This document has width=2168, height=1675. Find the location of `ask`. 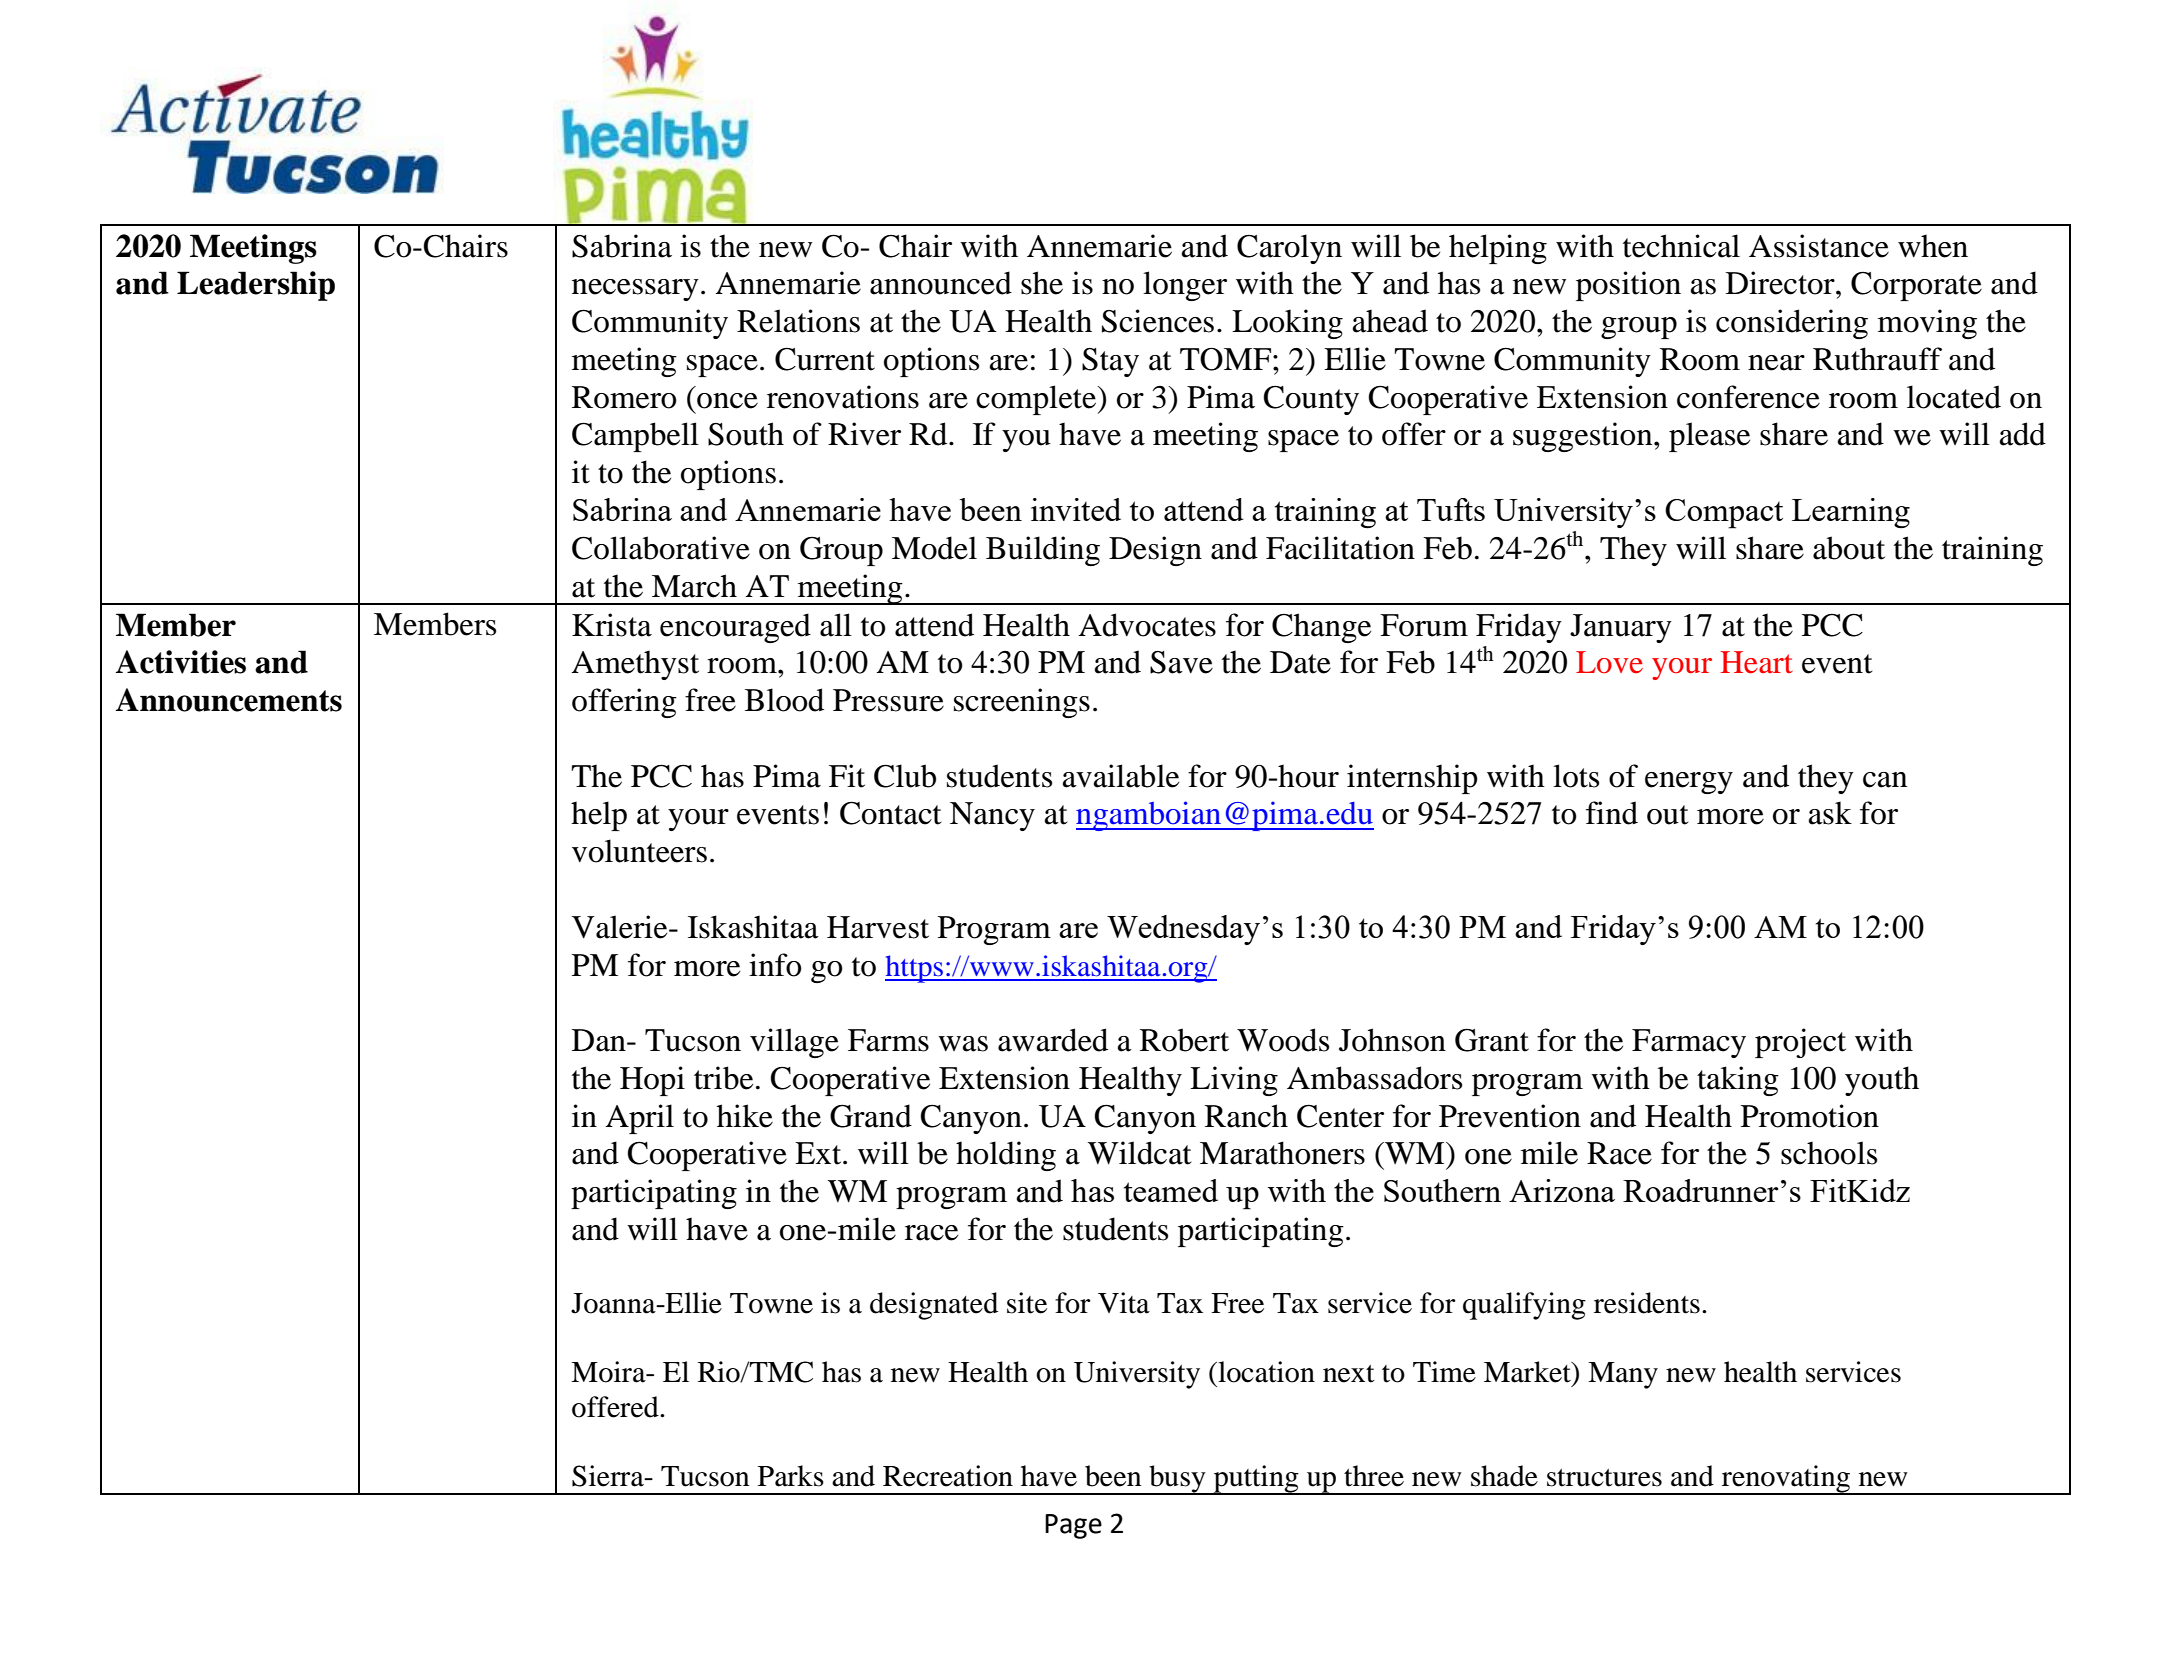

ask is located at coordinates (1830, 813).
